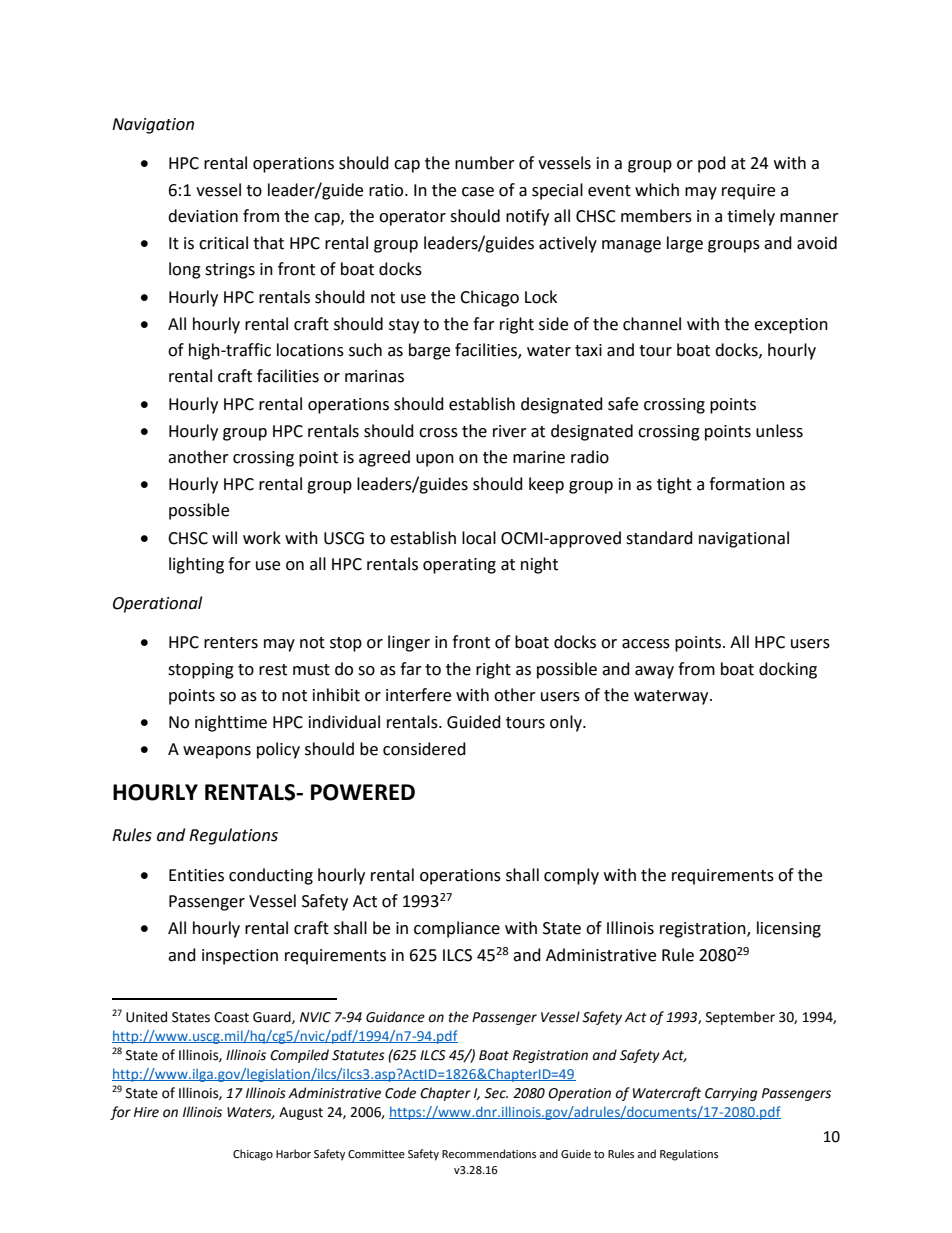  I want to click on deviation, so click(203, 216).
